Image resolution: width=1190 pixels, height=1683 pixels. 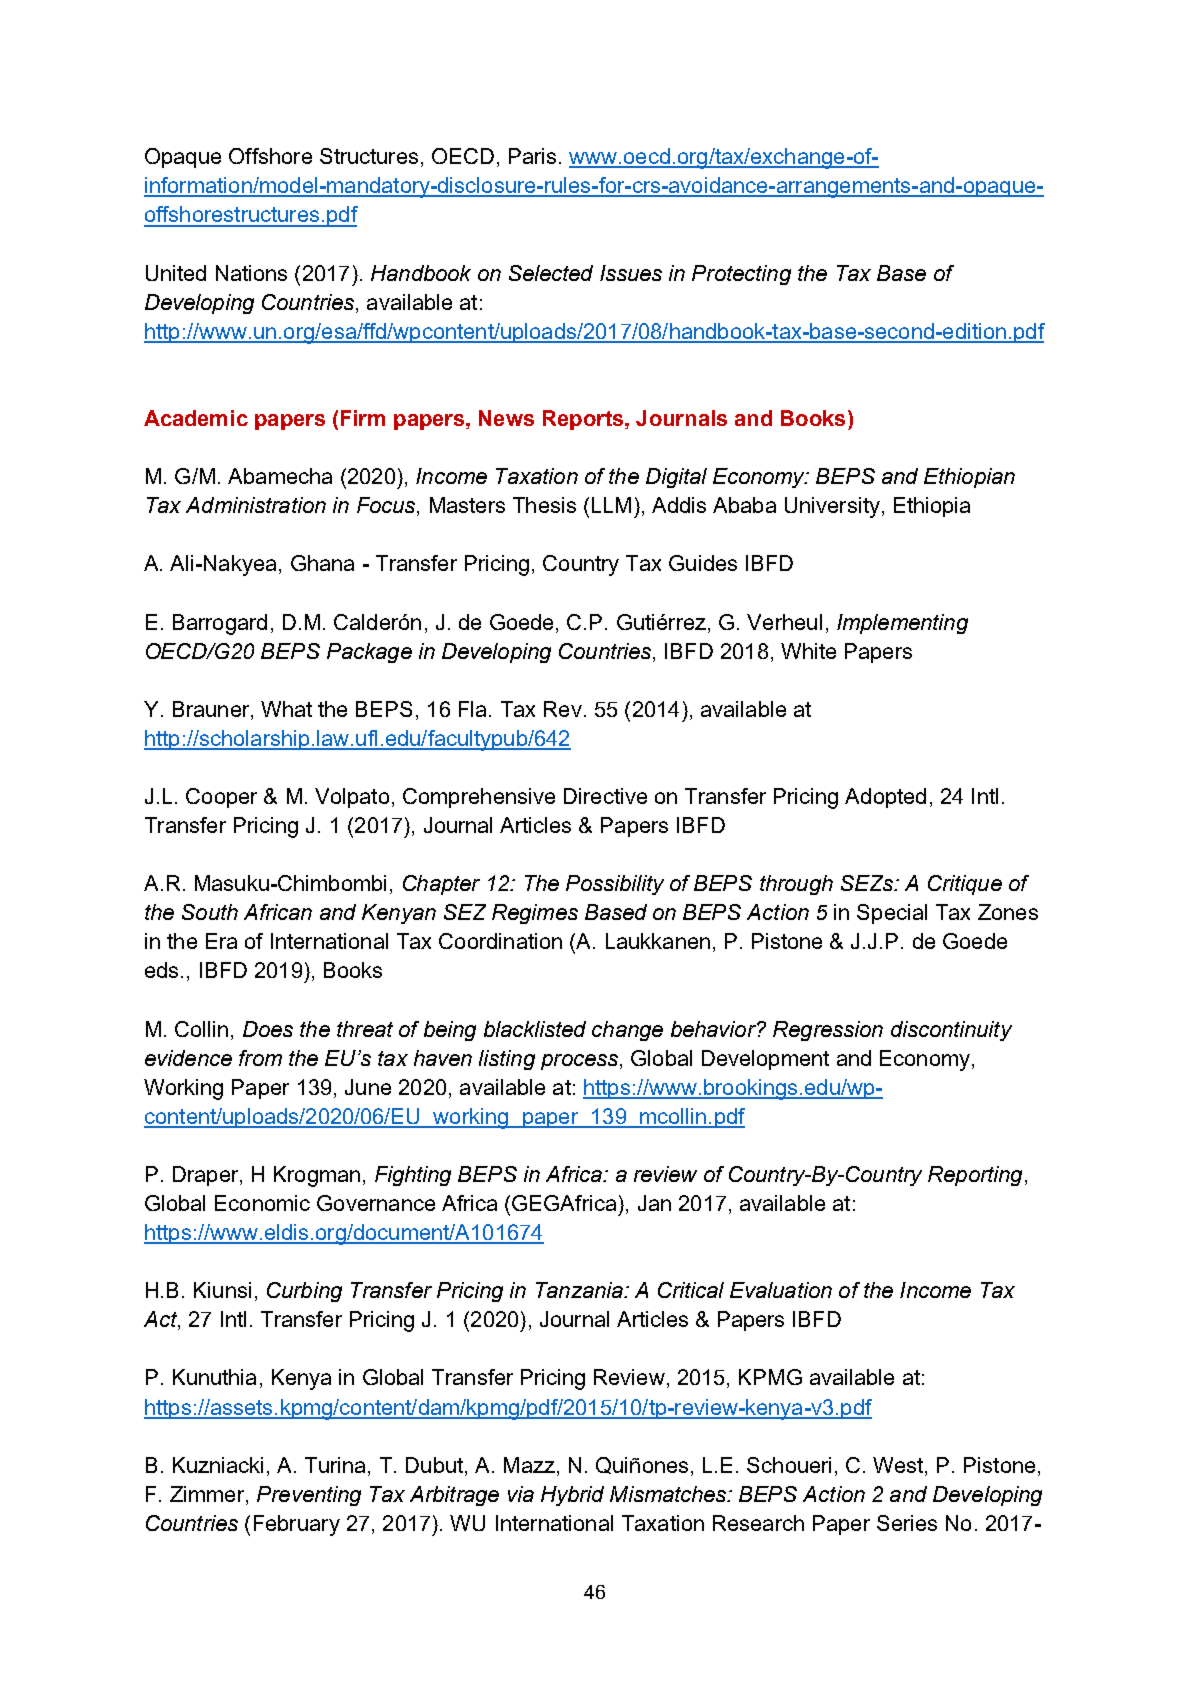 What do you see at coordinates (251, 273) in the page?
I see `Nations` at bounding box center [251, 273].
